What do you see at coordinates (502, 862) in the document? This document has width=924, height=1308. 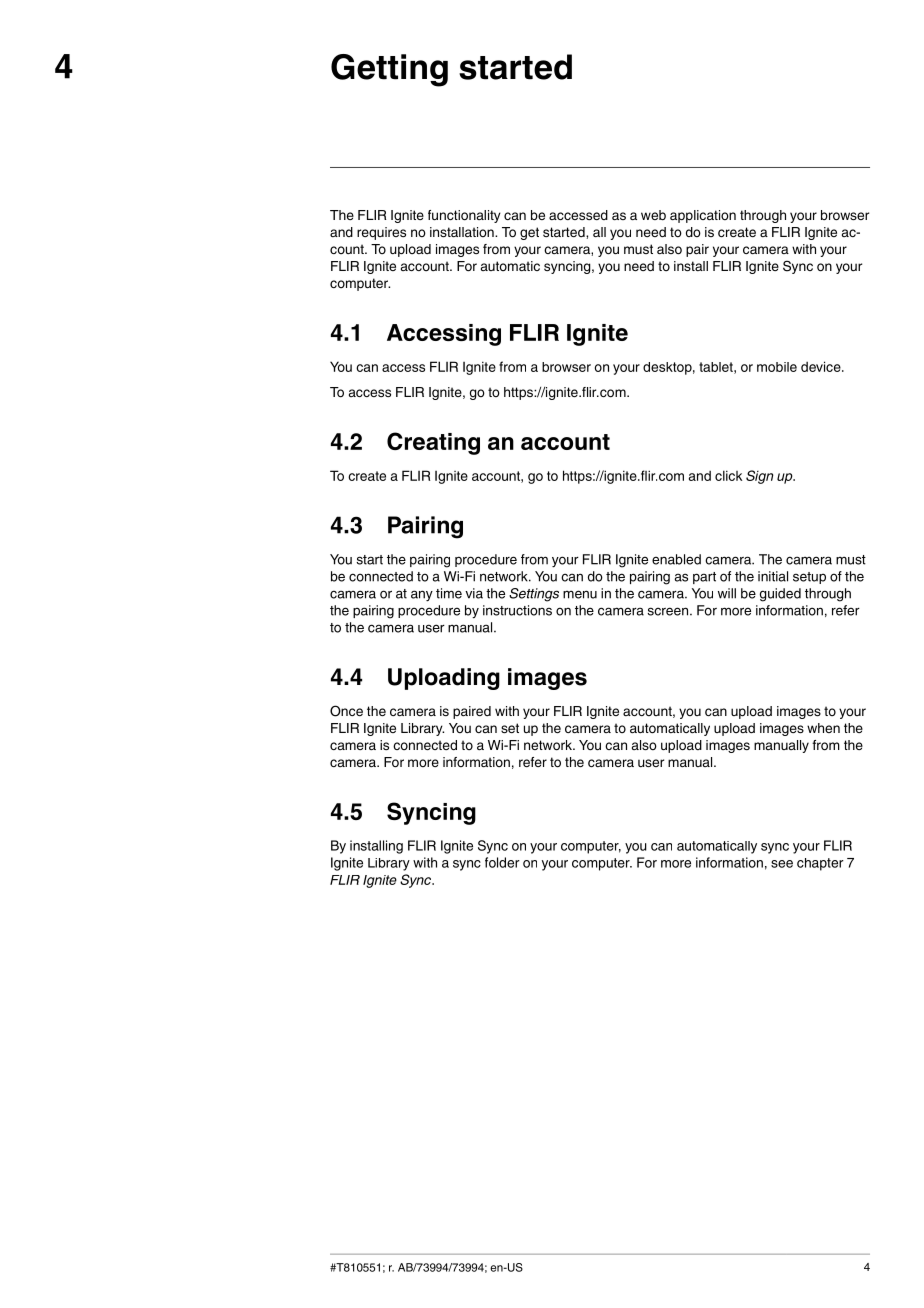 I see `folder` at bounding box center [502, 862].
